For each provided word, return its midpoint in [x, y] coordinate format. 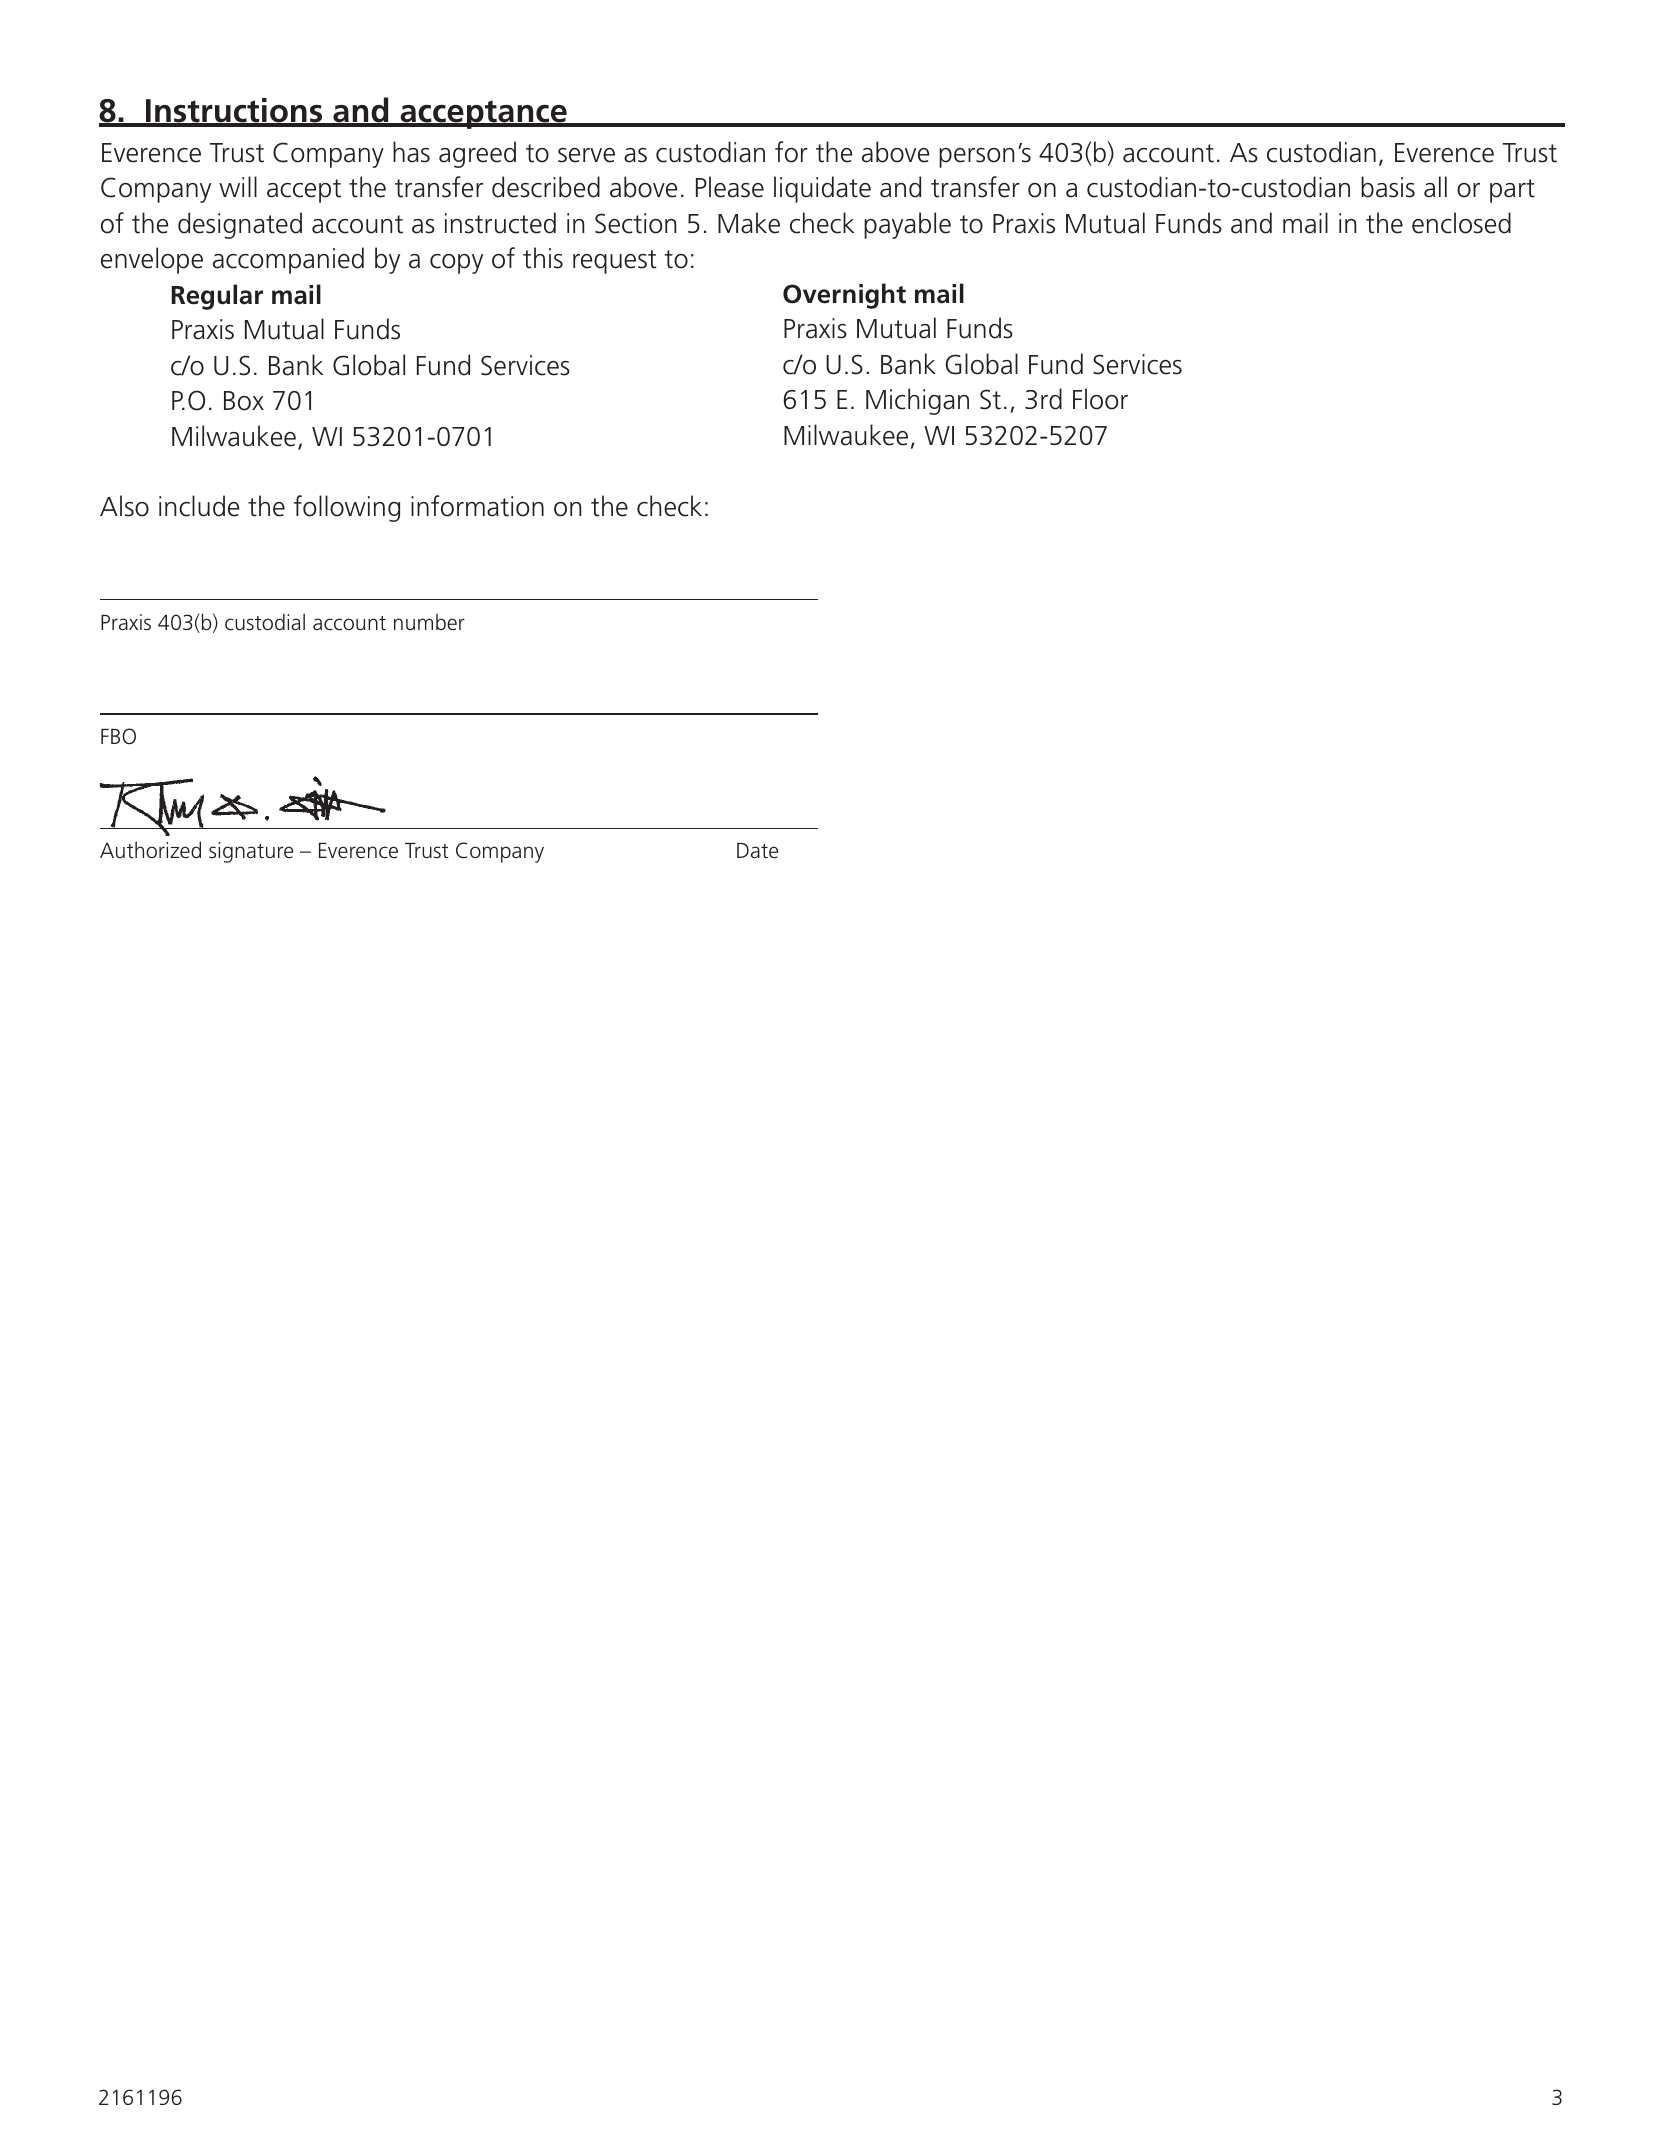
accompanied [288, 260]
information [477, 506]
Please [730, 187]
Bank [908, 364]
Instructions [234, 112]
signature [251, 852]
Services [1137, 364]
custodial [265, 622]
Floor [1100, 399]
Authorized [150, 850]
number [429, 621]
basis [1388, 187]
